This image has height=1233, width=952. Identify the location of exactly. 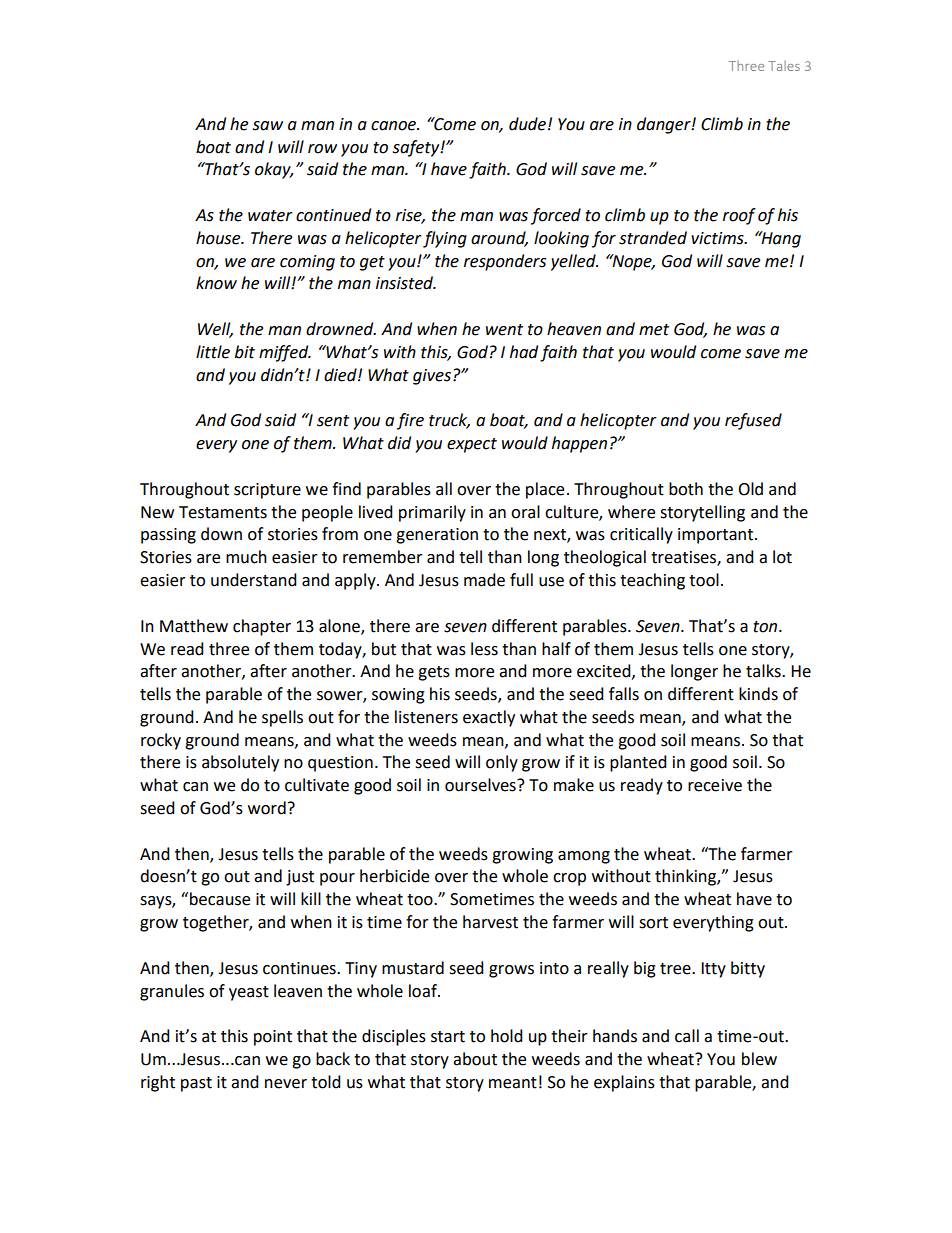
(489, 718).
